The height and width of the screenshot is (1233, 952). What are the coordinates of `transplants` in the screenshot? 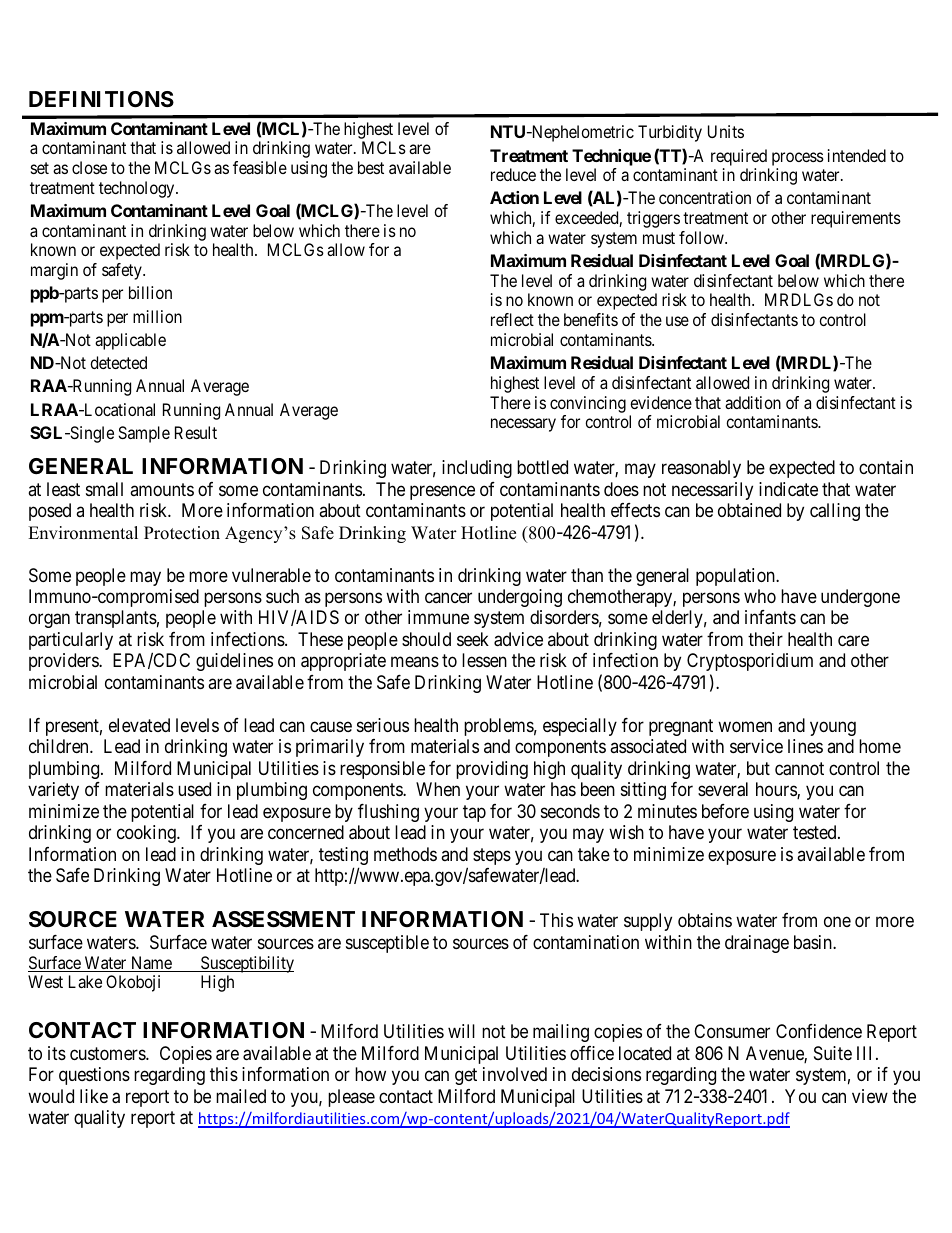 It's located at (116, 619).
